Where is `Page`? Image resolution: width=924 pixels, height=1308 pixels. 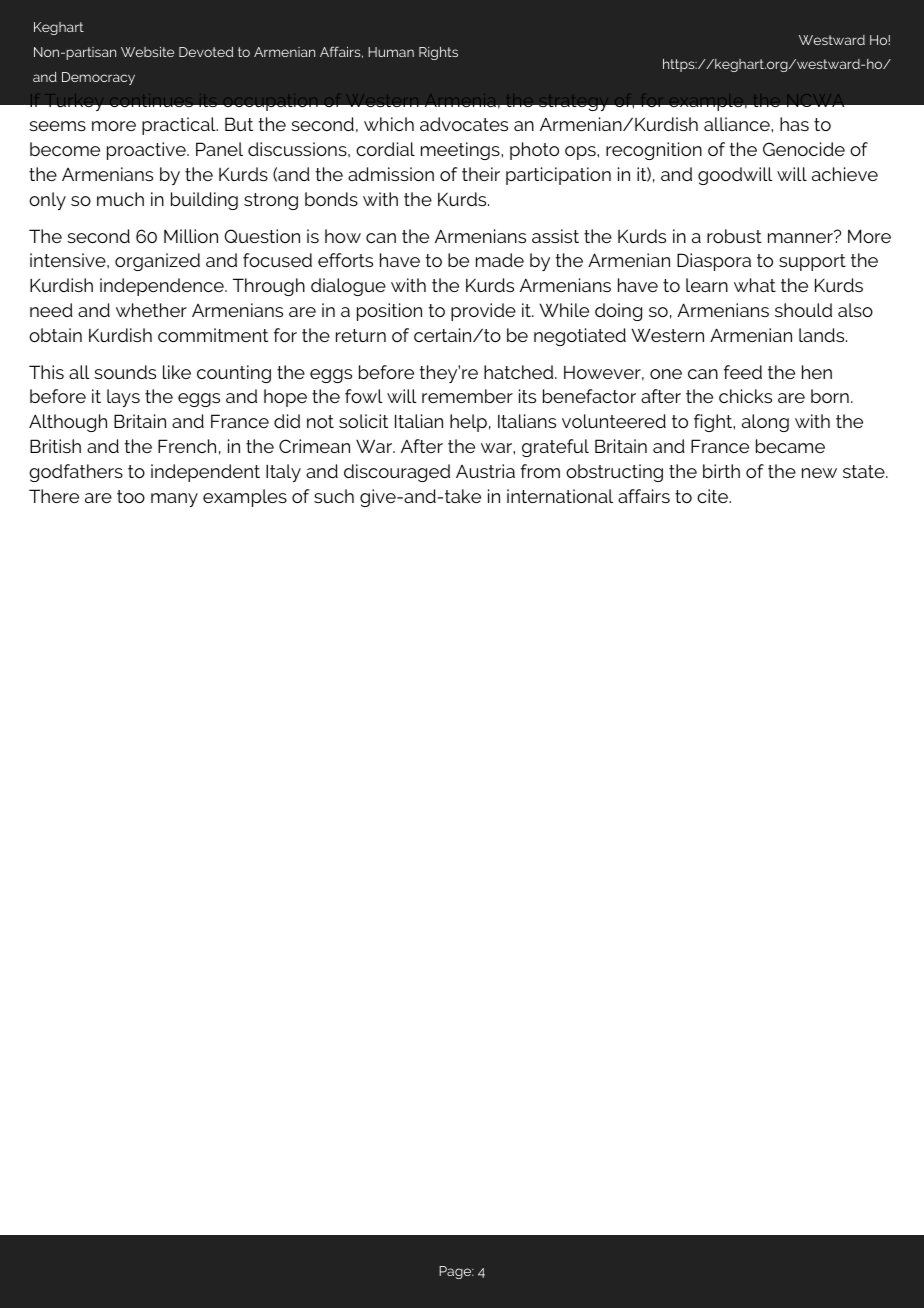
Page is located at coordinates (456, 1272).
